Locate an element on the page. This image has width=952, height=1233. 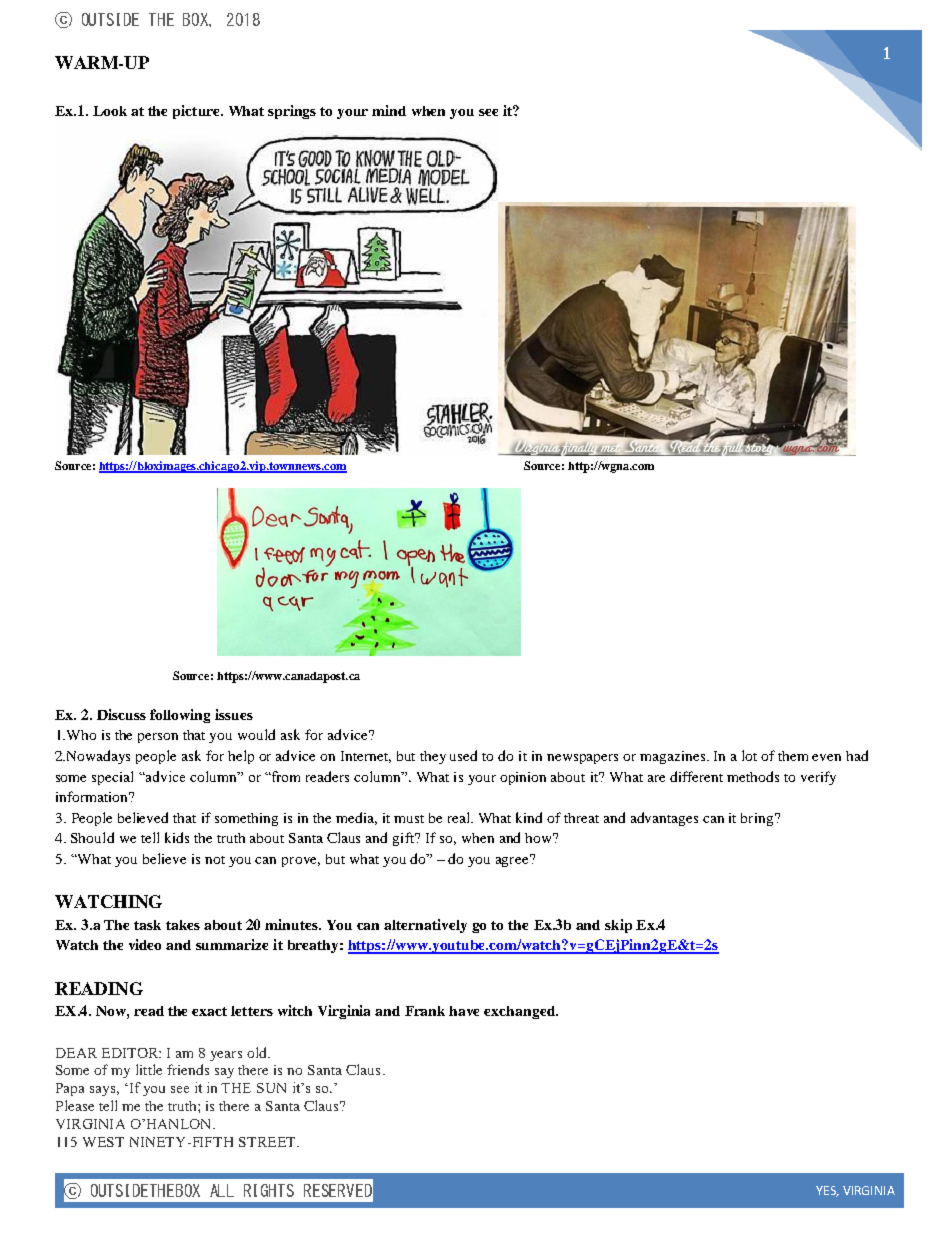
used is located at coordinates (463, 755).
